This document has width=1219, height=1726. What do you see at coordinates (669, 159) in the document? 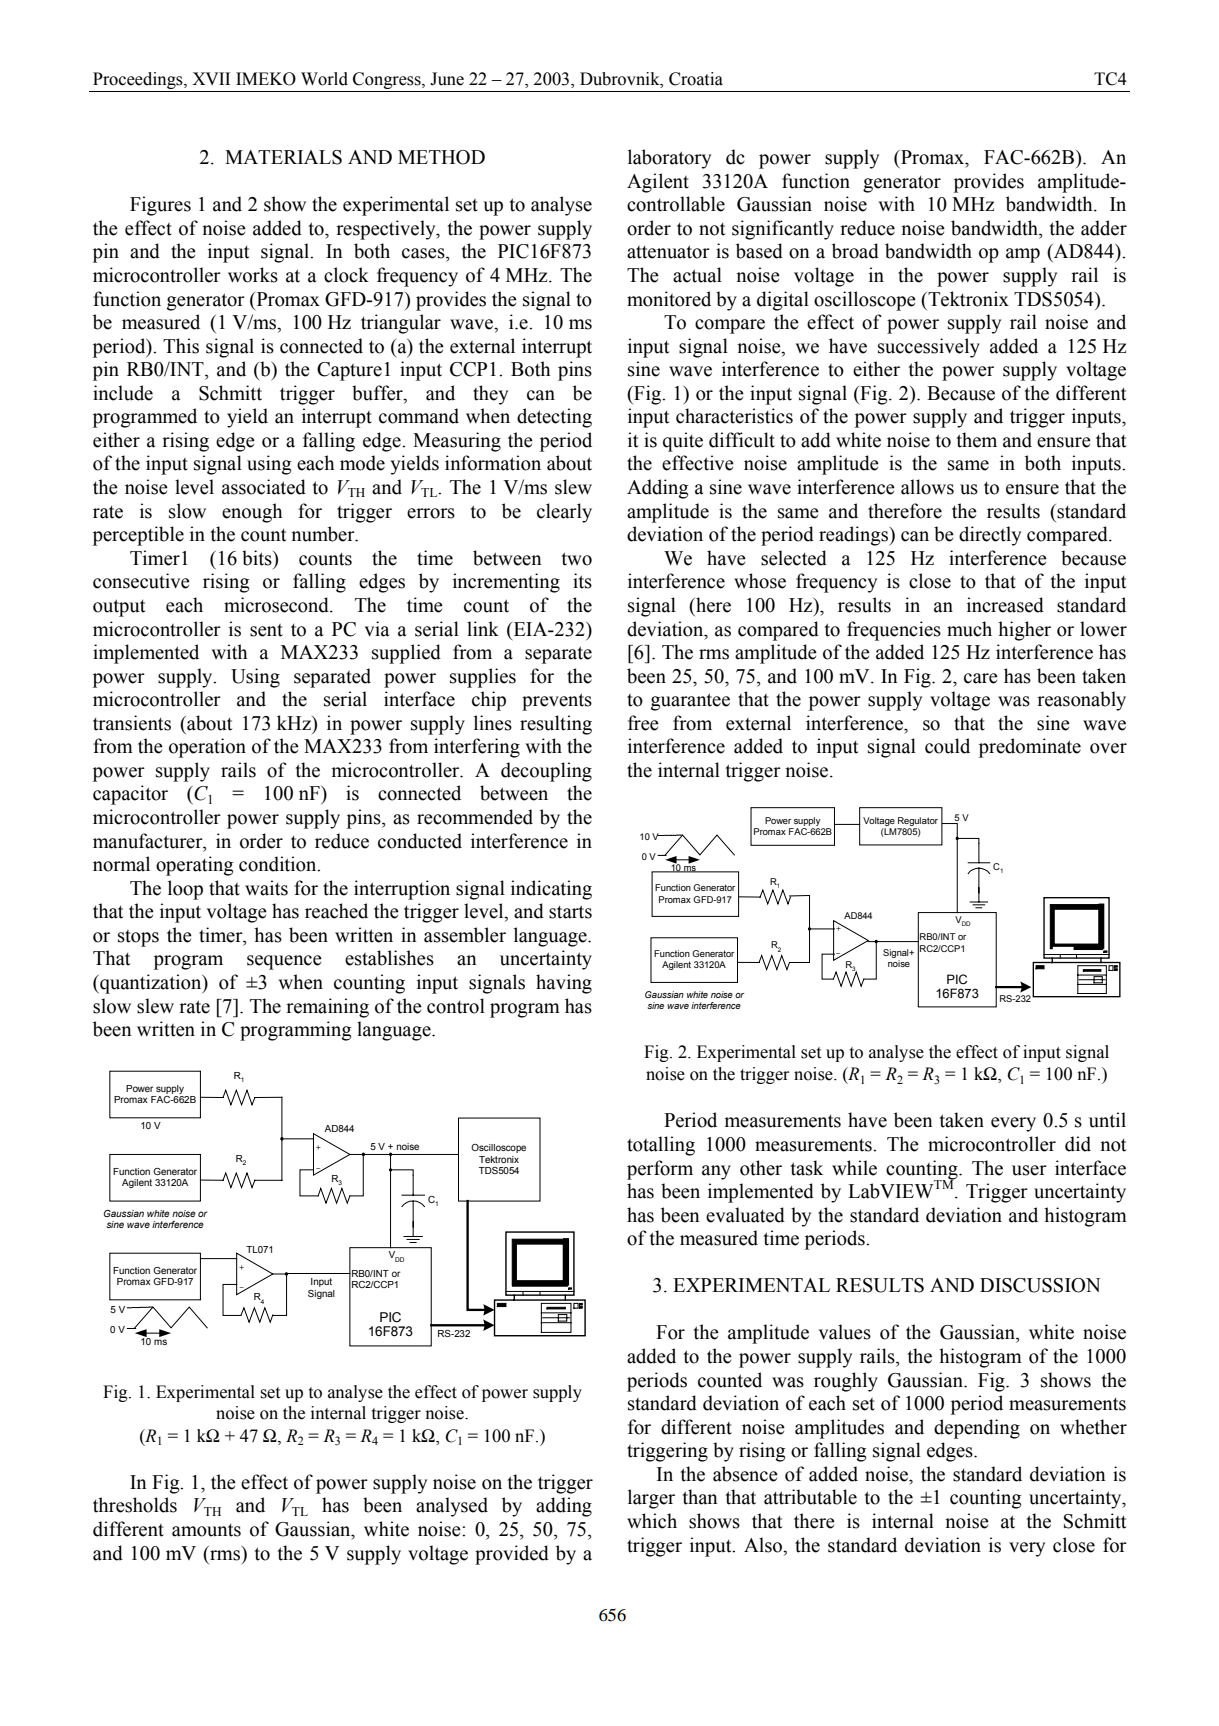
I see `laboratory` at bounding box center [669, 159].
